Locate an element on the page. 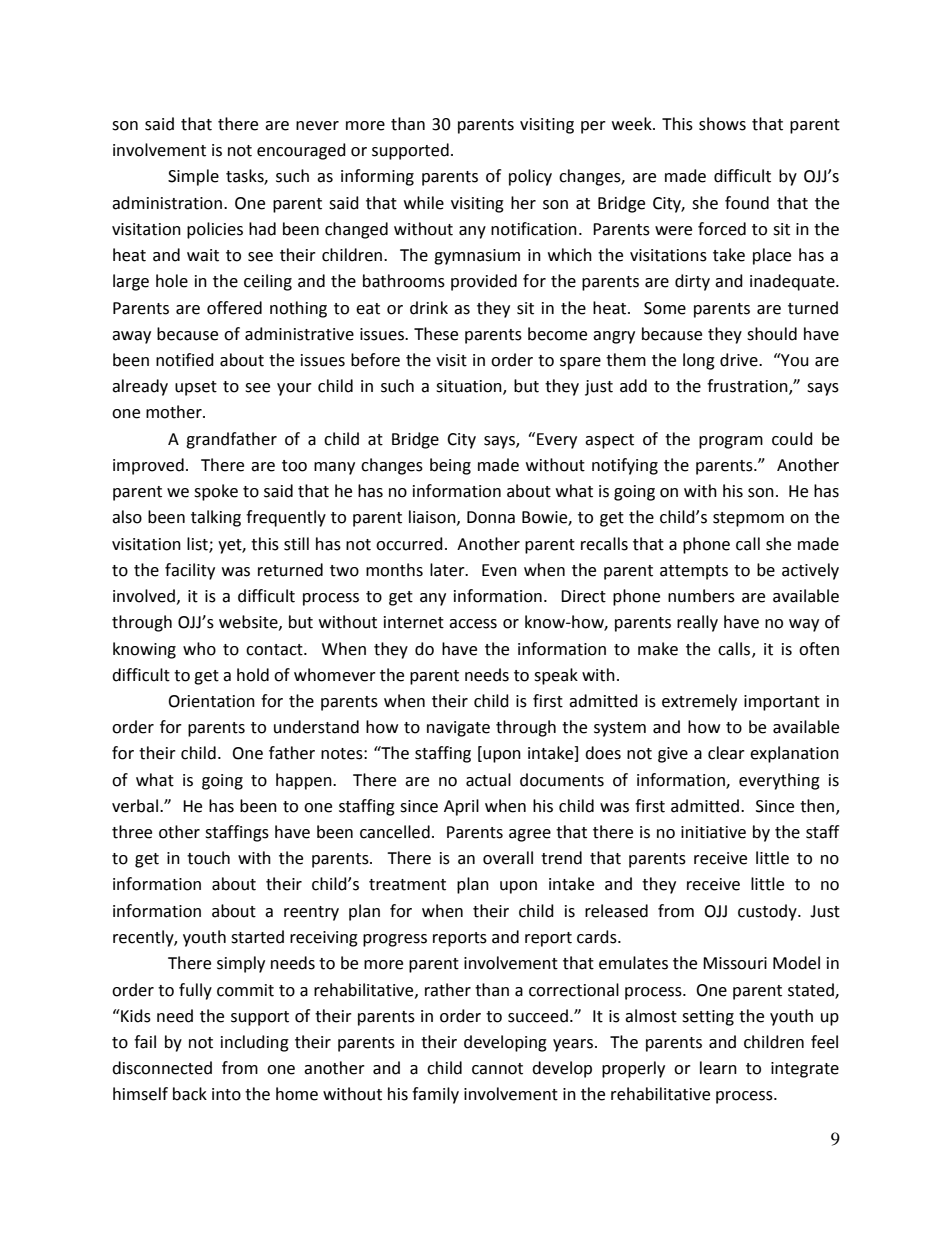 This image has width=952, height=1233. into is located at coordinates (226, 1094).
